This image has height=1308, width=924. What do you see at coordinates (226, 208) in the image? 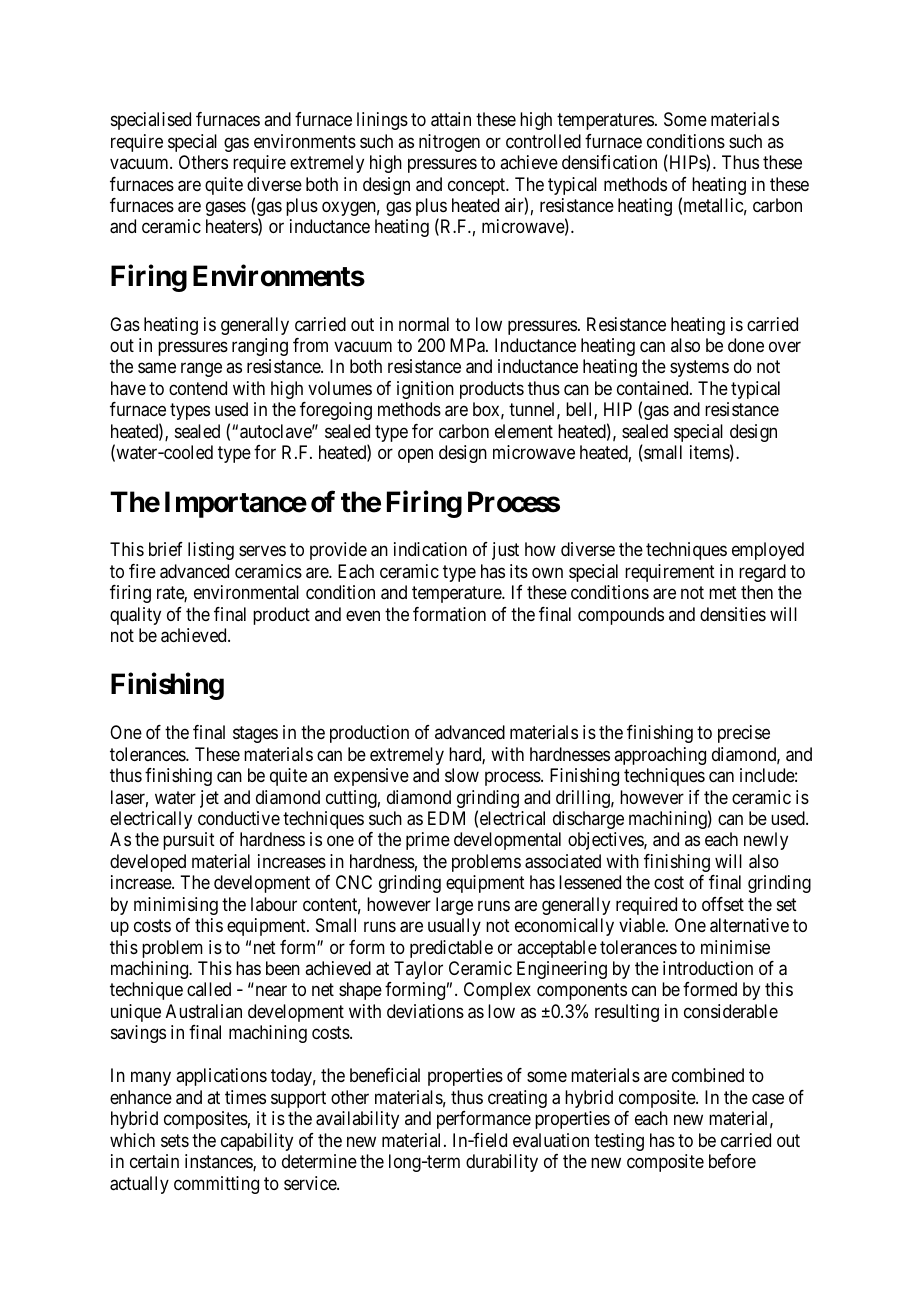
I see `gases` at bounding box center [226, 208].
